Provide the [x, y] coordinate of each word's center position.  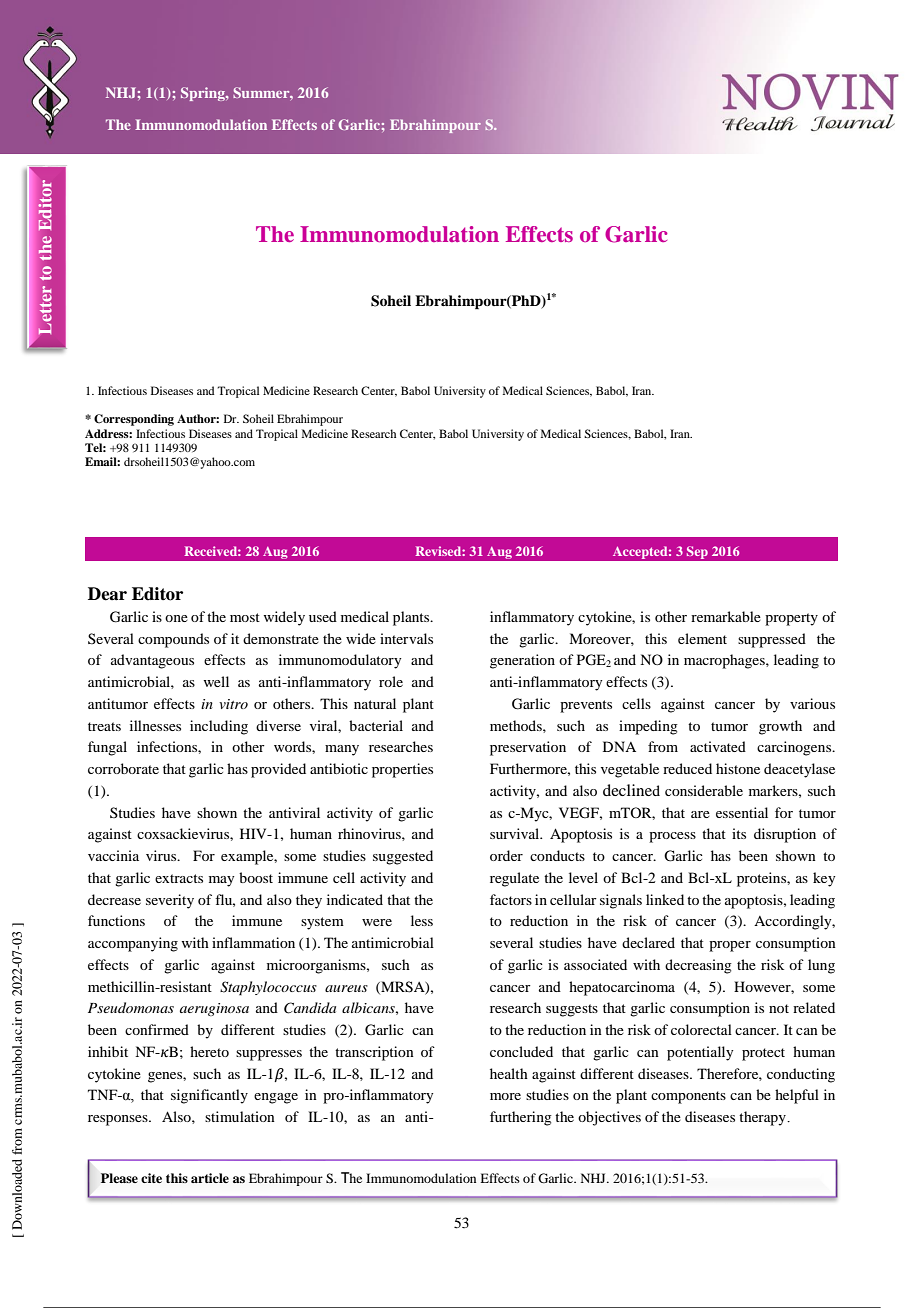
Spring [204, 94]
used [323, 616]
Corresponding [134, 420]
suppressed [772, 640]
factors [511, 899]
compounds [173, 640]
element [702, 638]
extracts [179, 878]
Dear [107, 594]
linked [665, 899]
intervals [406, 638]
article [210, 1178]
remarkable [726, 616]
